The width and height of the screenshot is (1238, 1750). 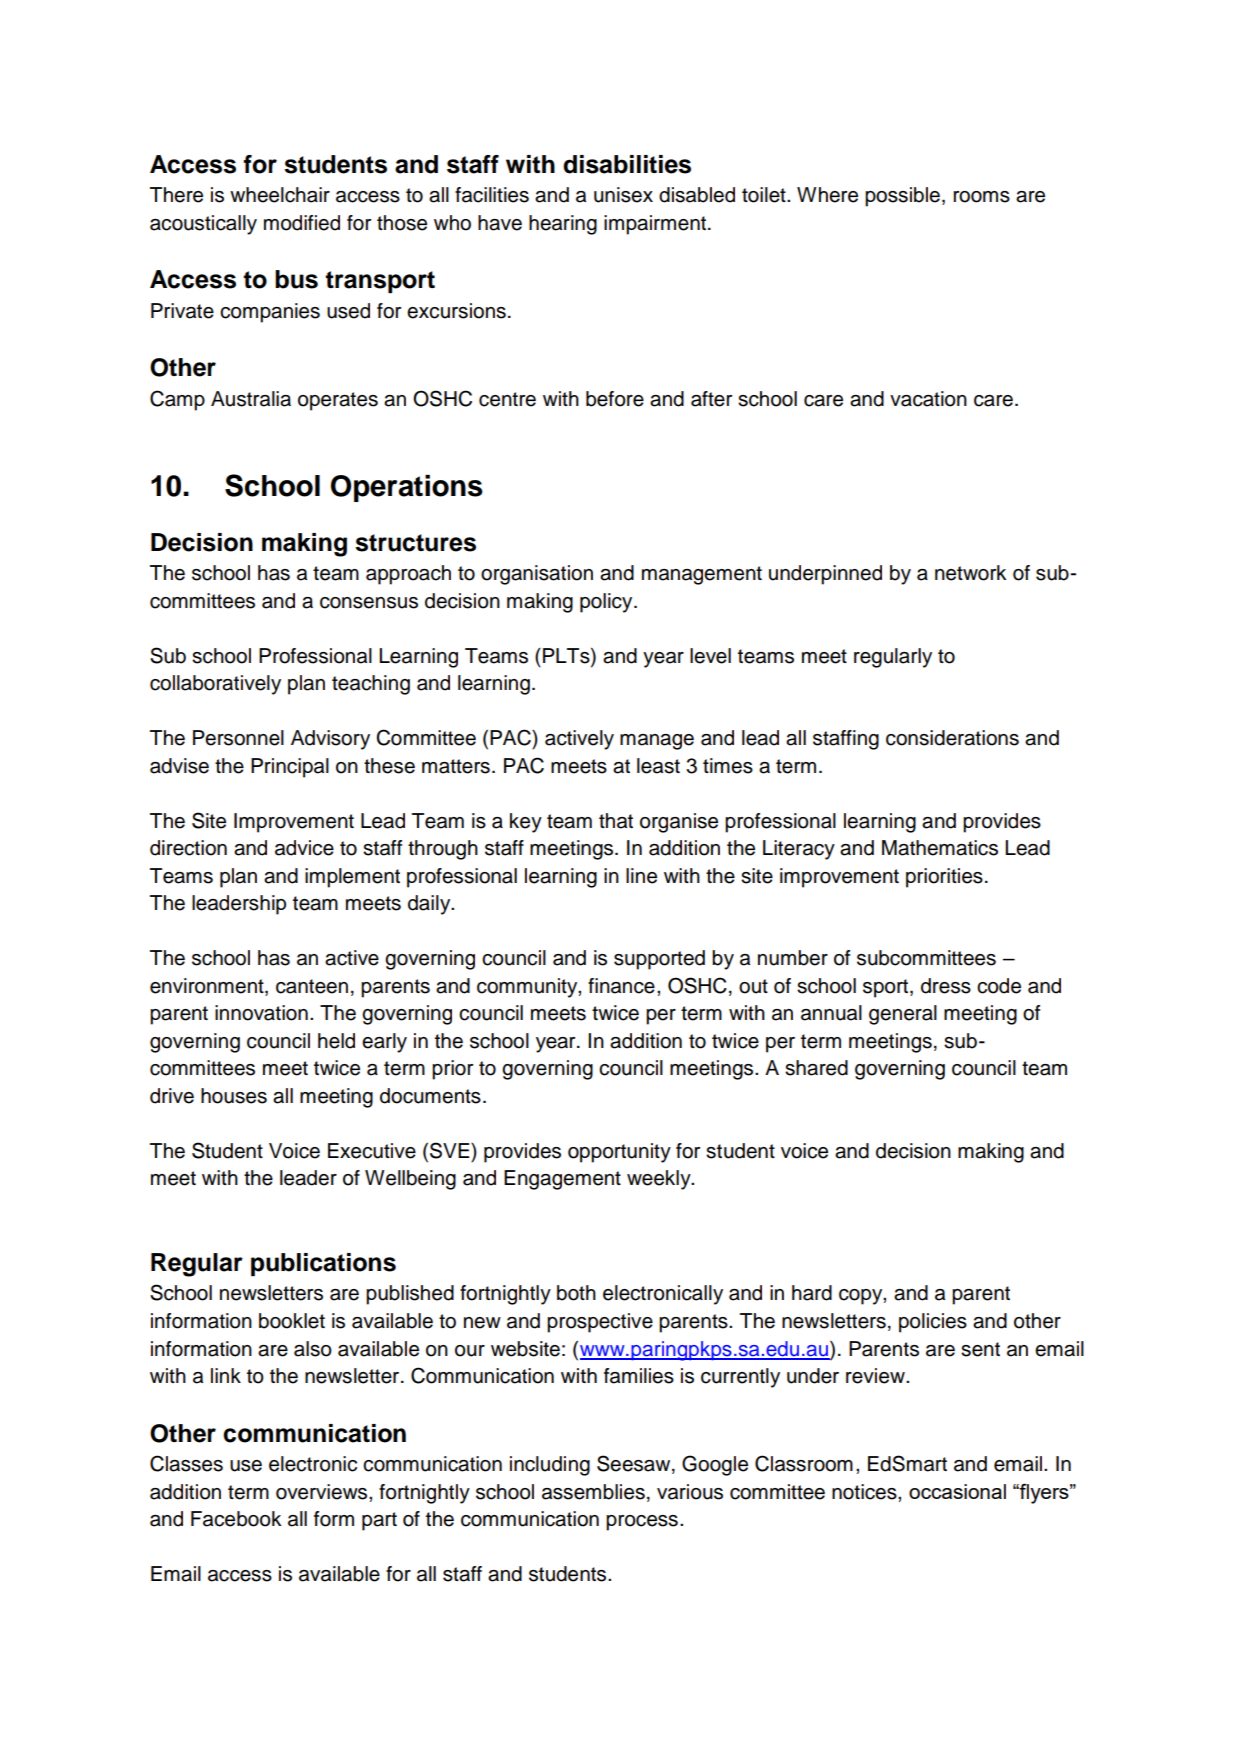 I want to click on possible, so click(x=902, y=197).
